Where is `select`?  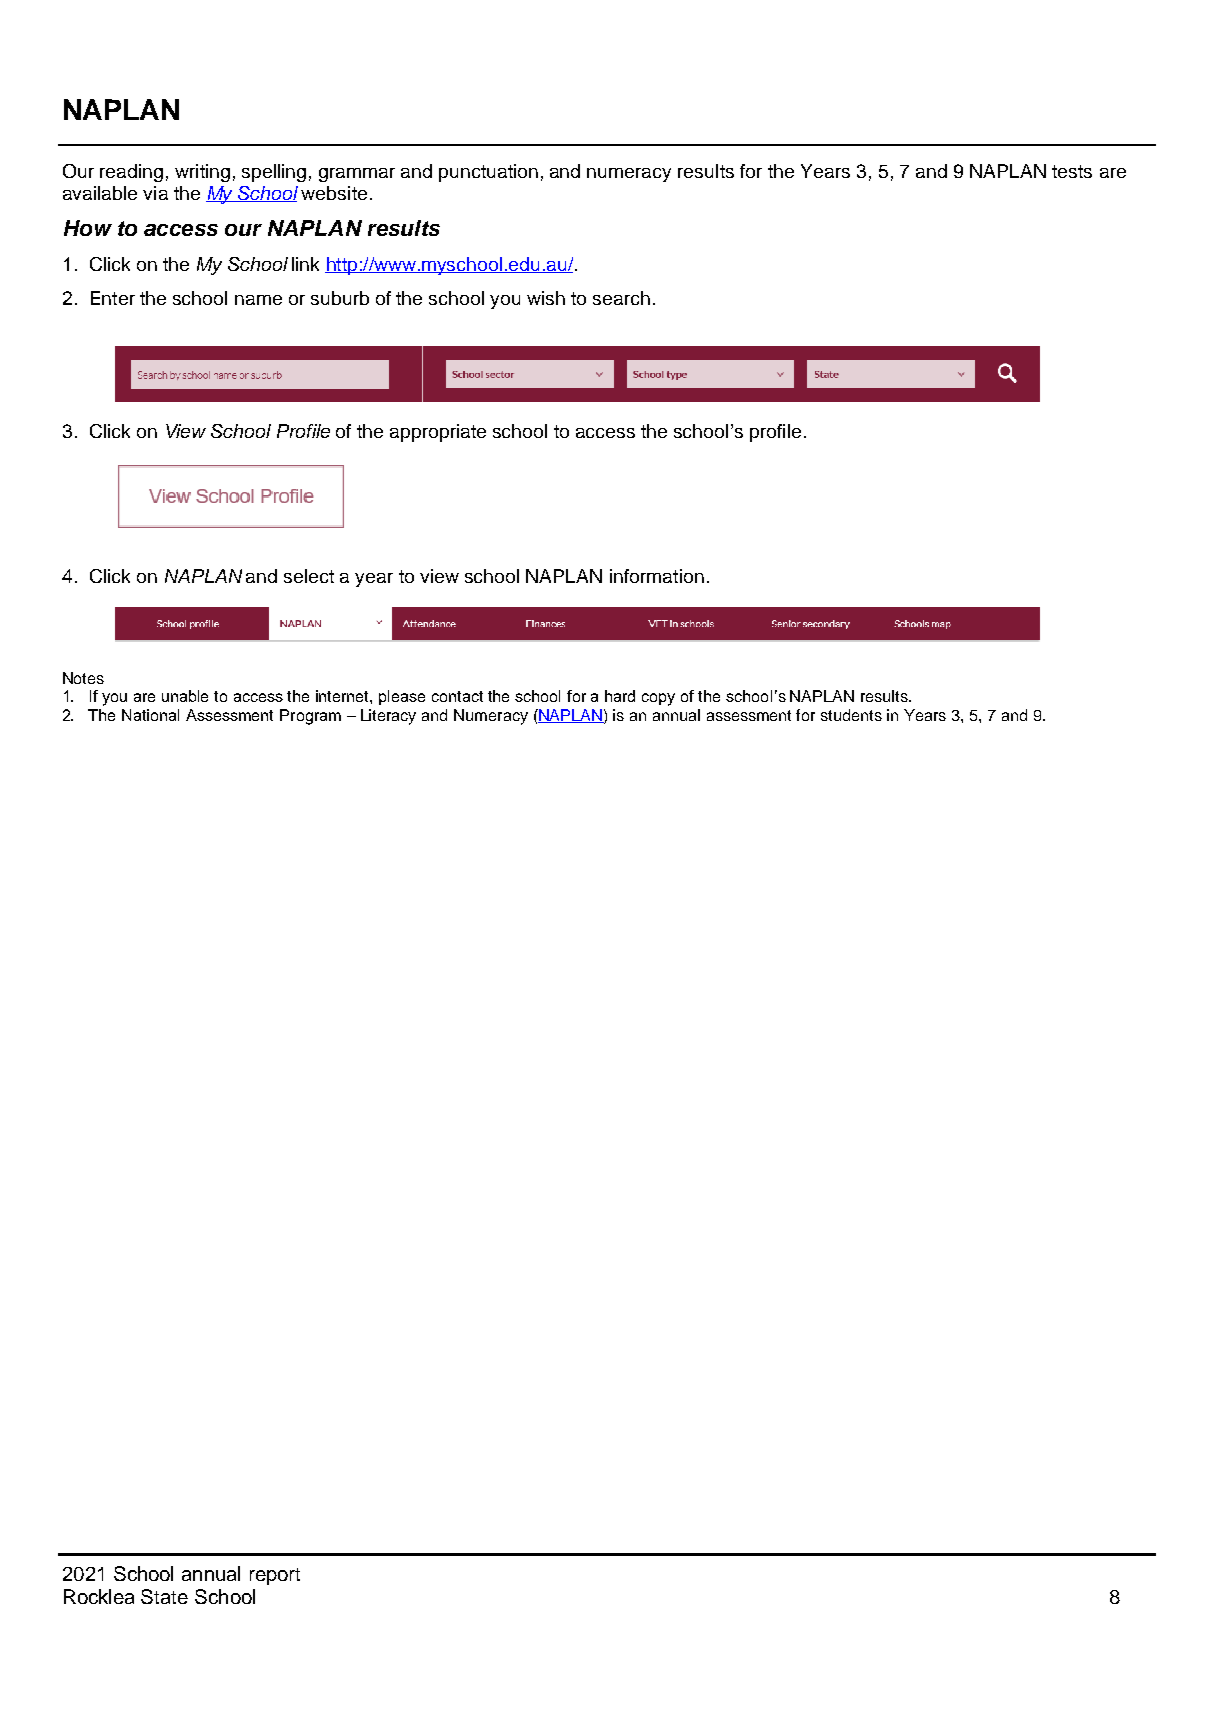
select is located at coordinates (309, 576).
